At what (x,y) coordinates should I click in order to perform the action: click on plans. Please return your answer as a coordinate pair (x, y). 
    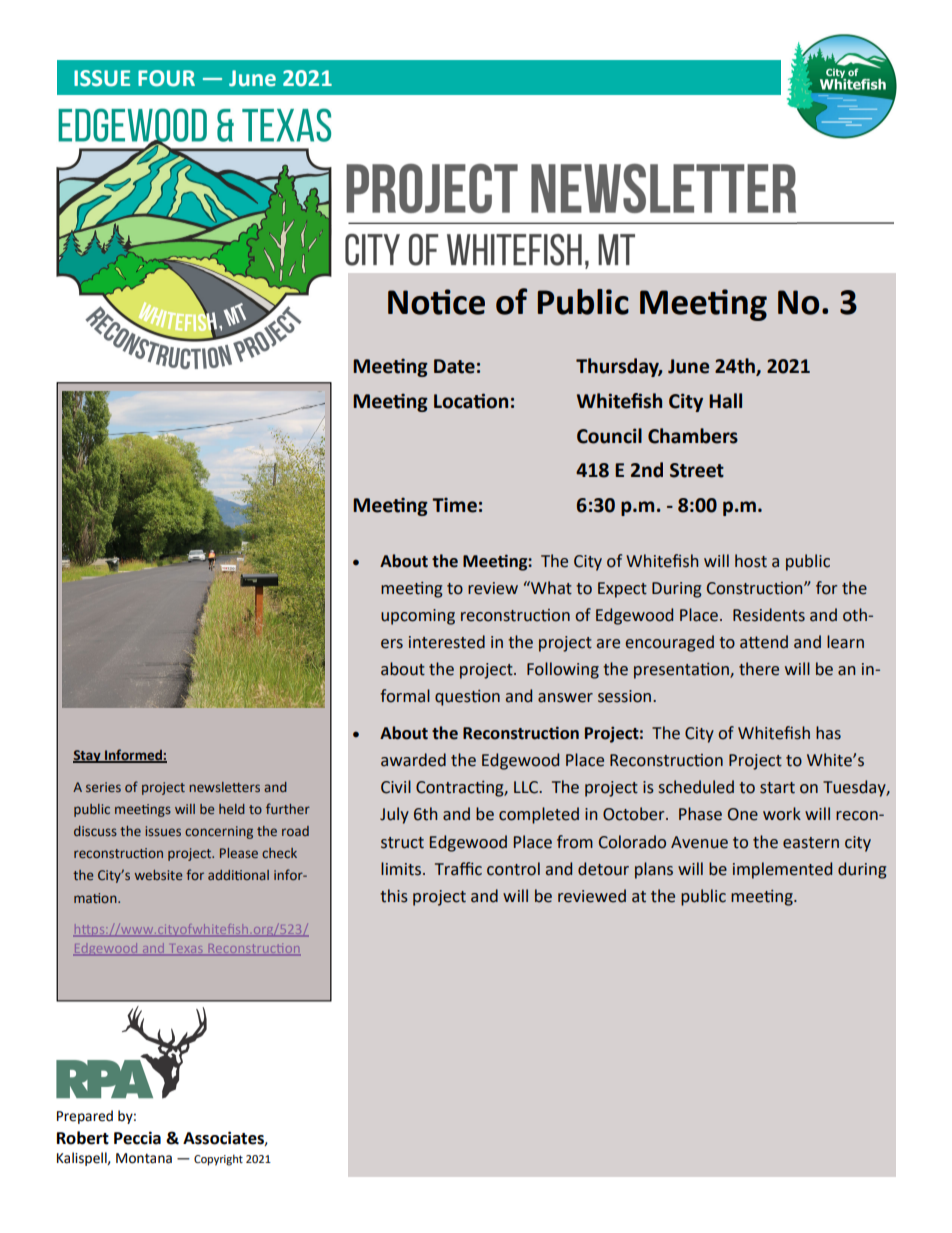
    Looking at the image, I should click on (654, 870).
